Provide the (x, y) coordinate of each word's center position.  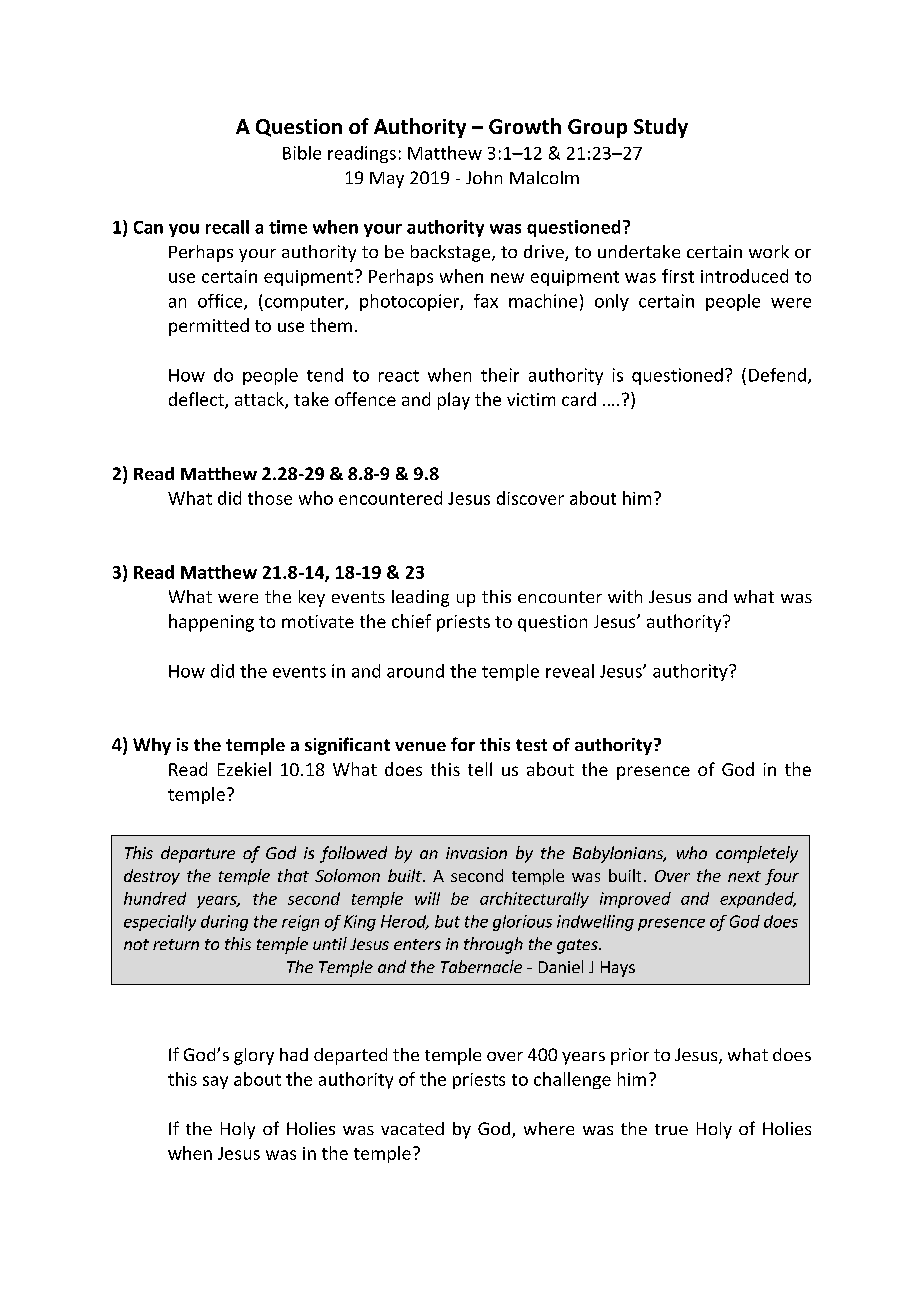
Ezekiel (244, 769)
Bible (302, 153)
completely (757, 854)
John (484, 177)
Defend (777, 375)
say (215, 1082)
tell (480, 769)
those (270, 498)
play (454, 401)
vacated (412, 1128)
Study (661, 128)
